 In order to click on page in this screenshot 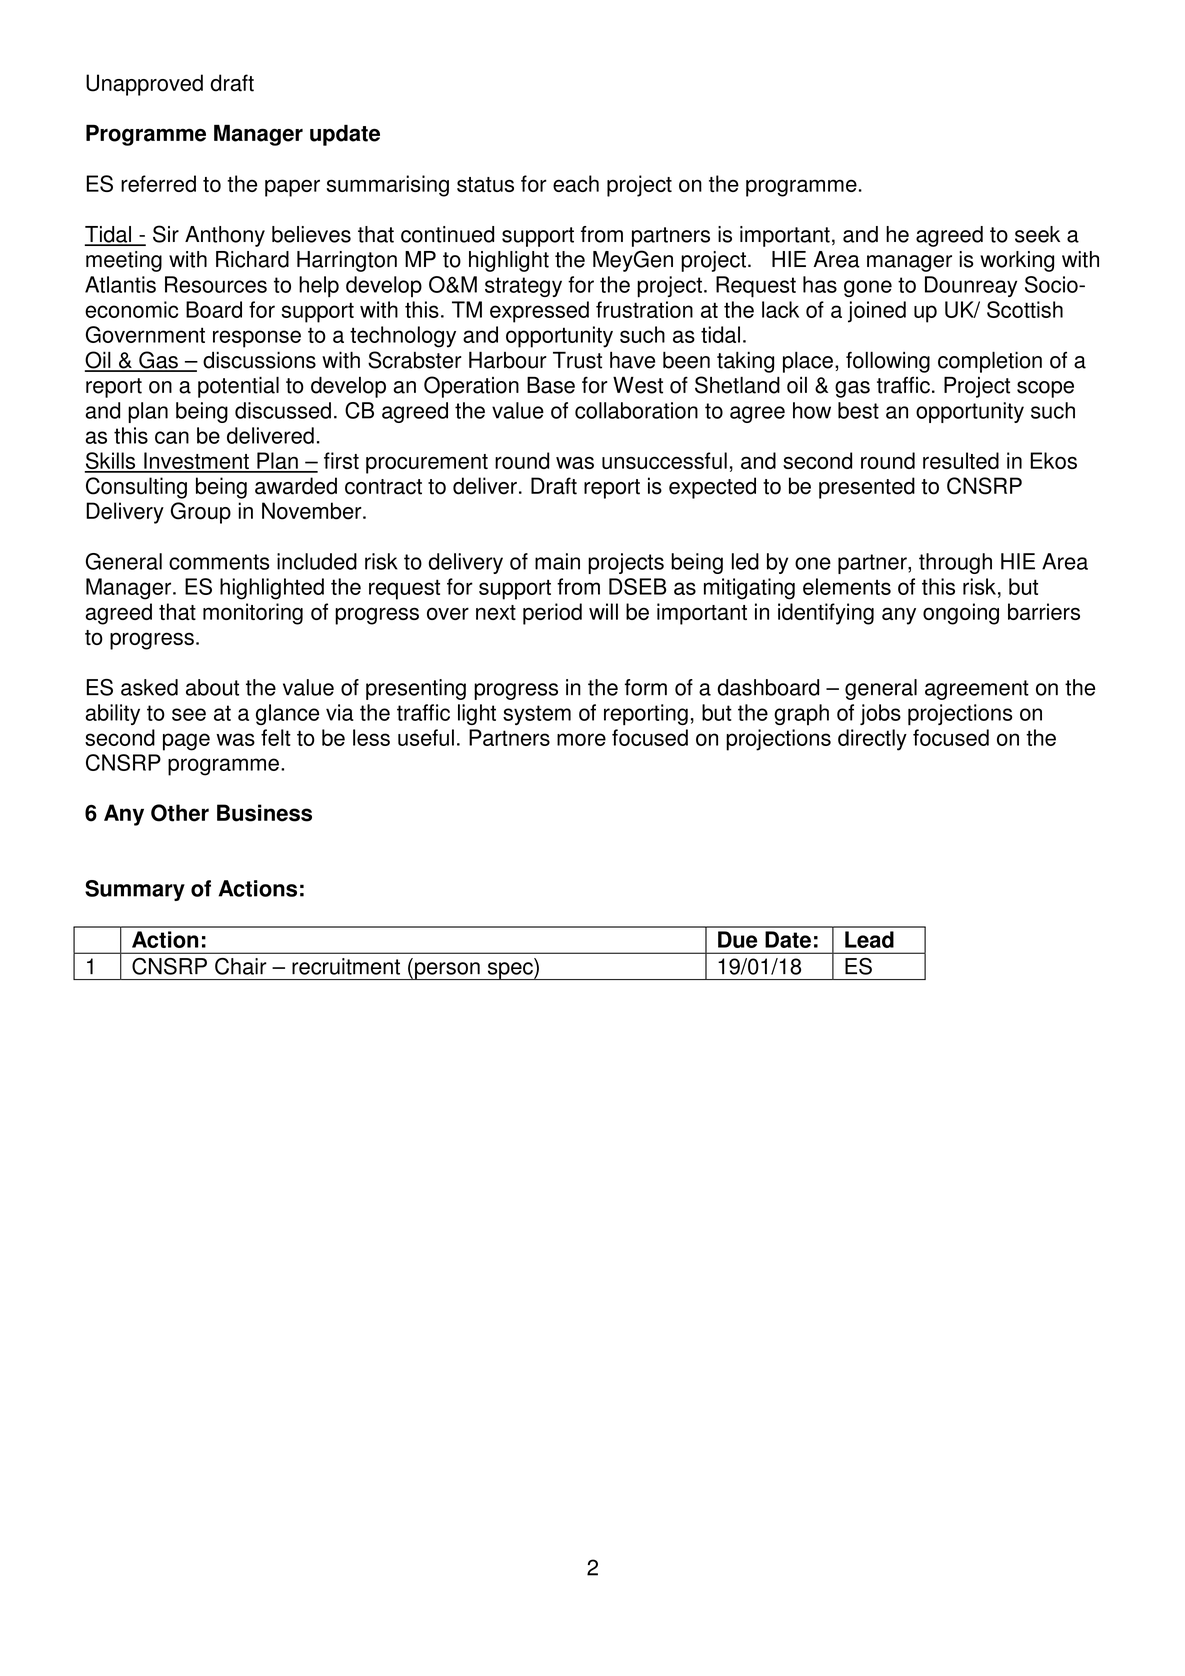, I will do `click(186, 742)`.
